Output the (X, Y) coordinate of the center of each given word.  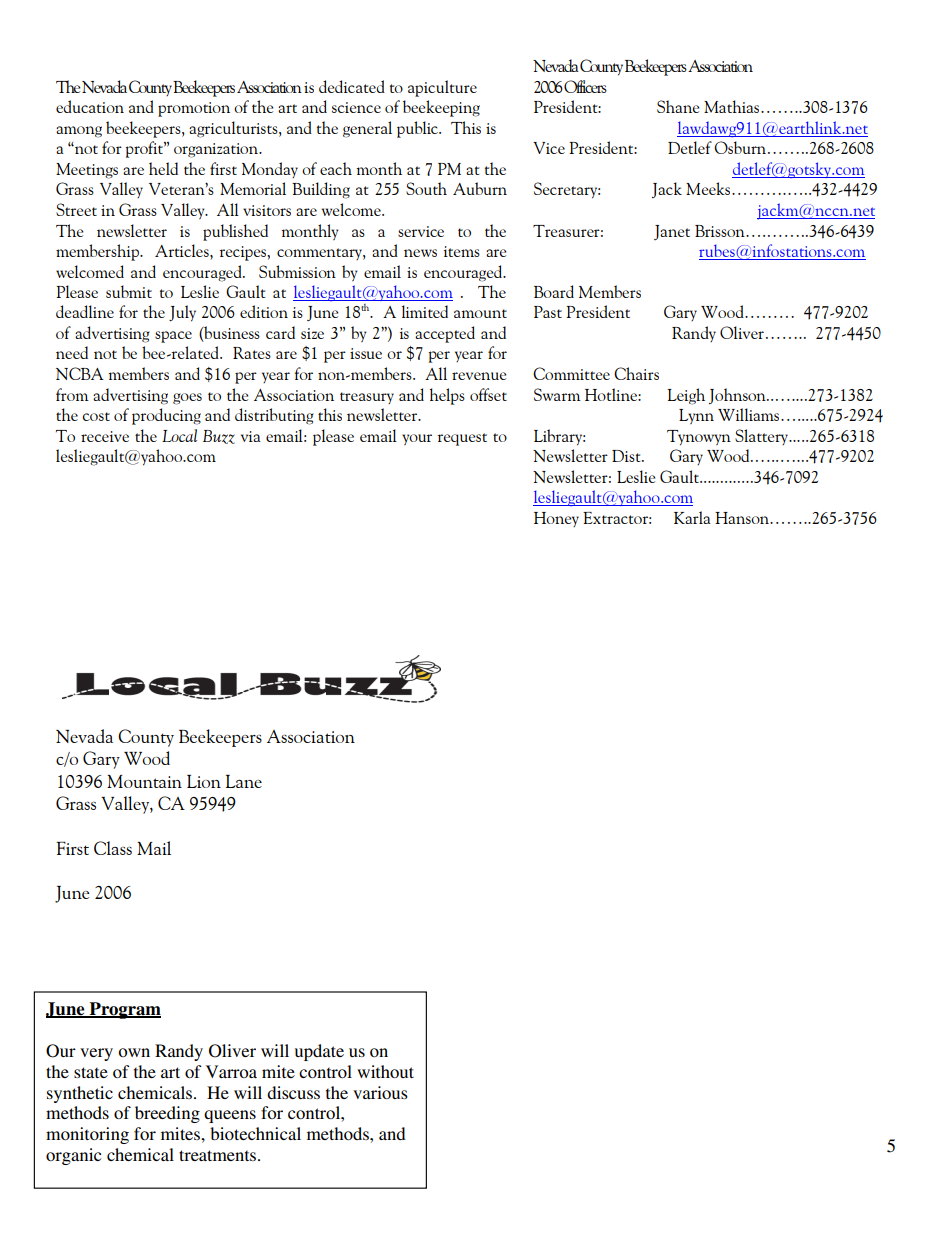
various (380, 1092)
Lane (244, 781)
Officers (585, 86)
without (385, 1071)
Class (113, 848)
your (417, 439)
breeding (167, 1114)
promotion (194, 109)
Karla (692, 517)
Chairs (636, 373)
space (173, 337)
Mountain (144, 781)
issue (366, 353)
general (367, 129)
